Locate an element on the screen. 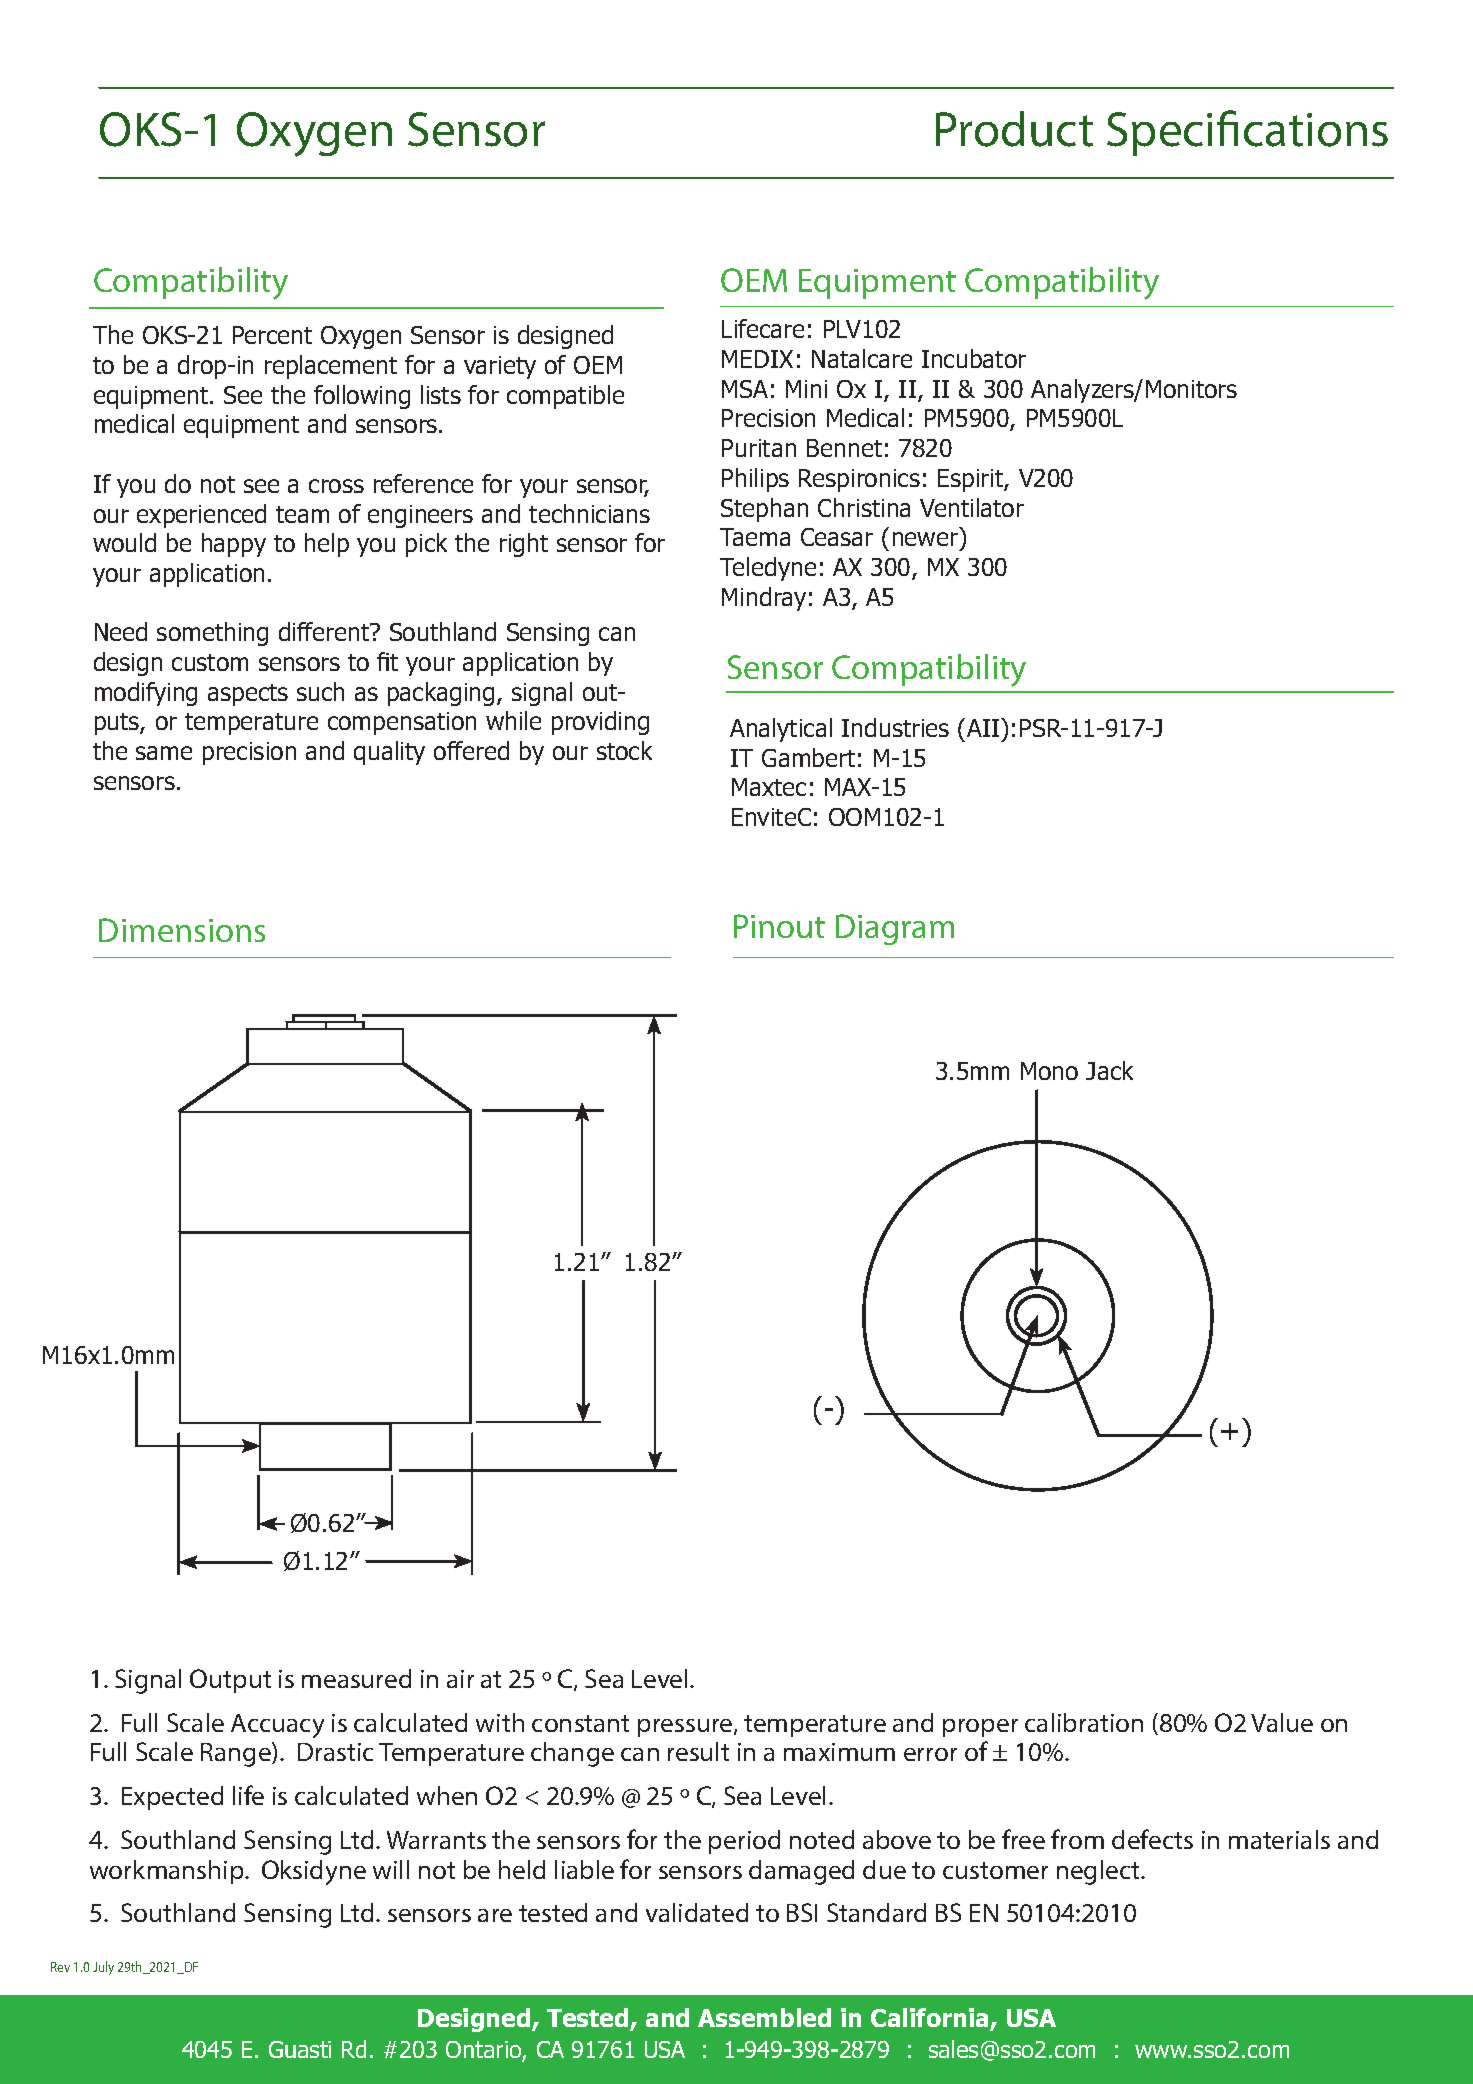  same is located at coordinates (164, 753).
